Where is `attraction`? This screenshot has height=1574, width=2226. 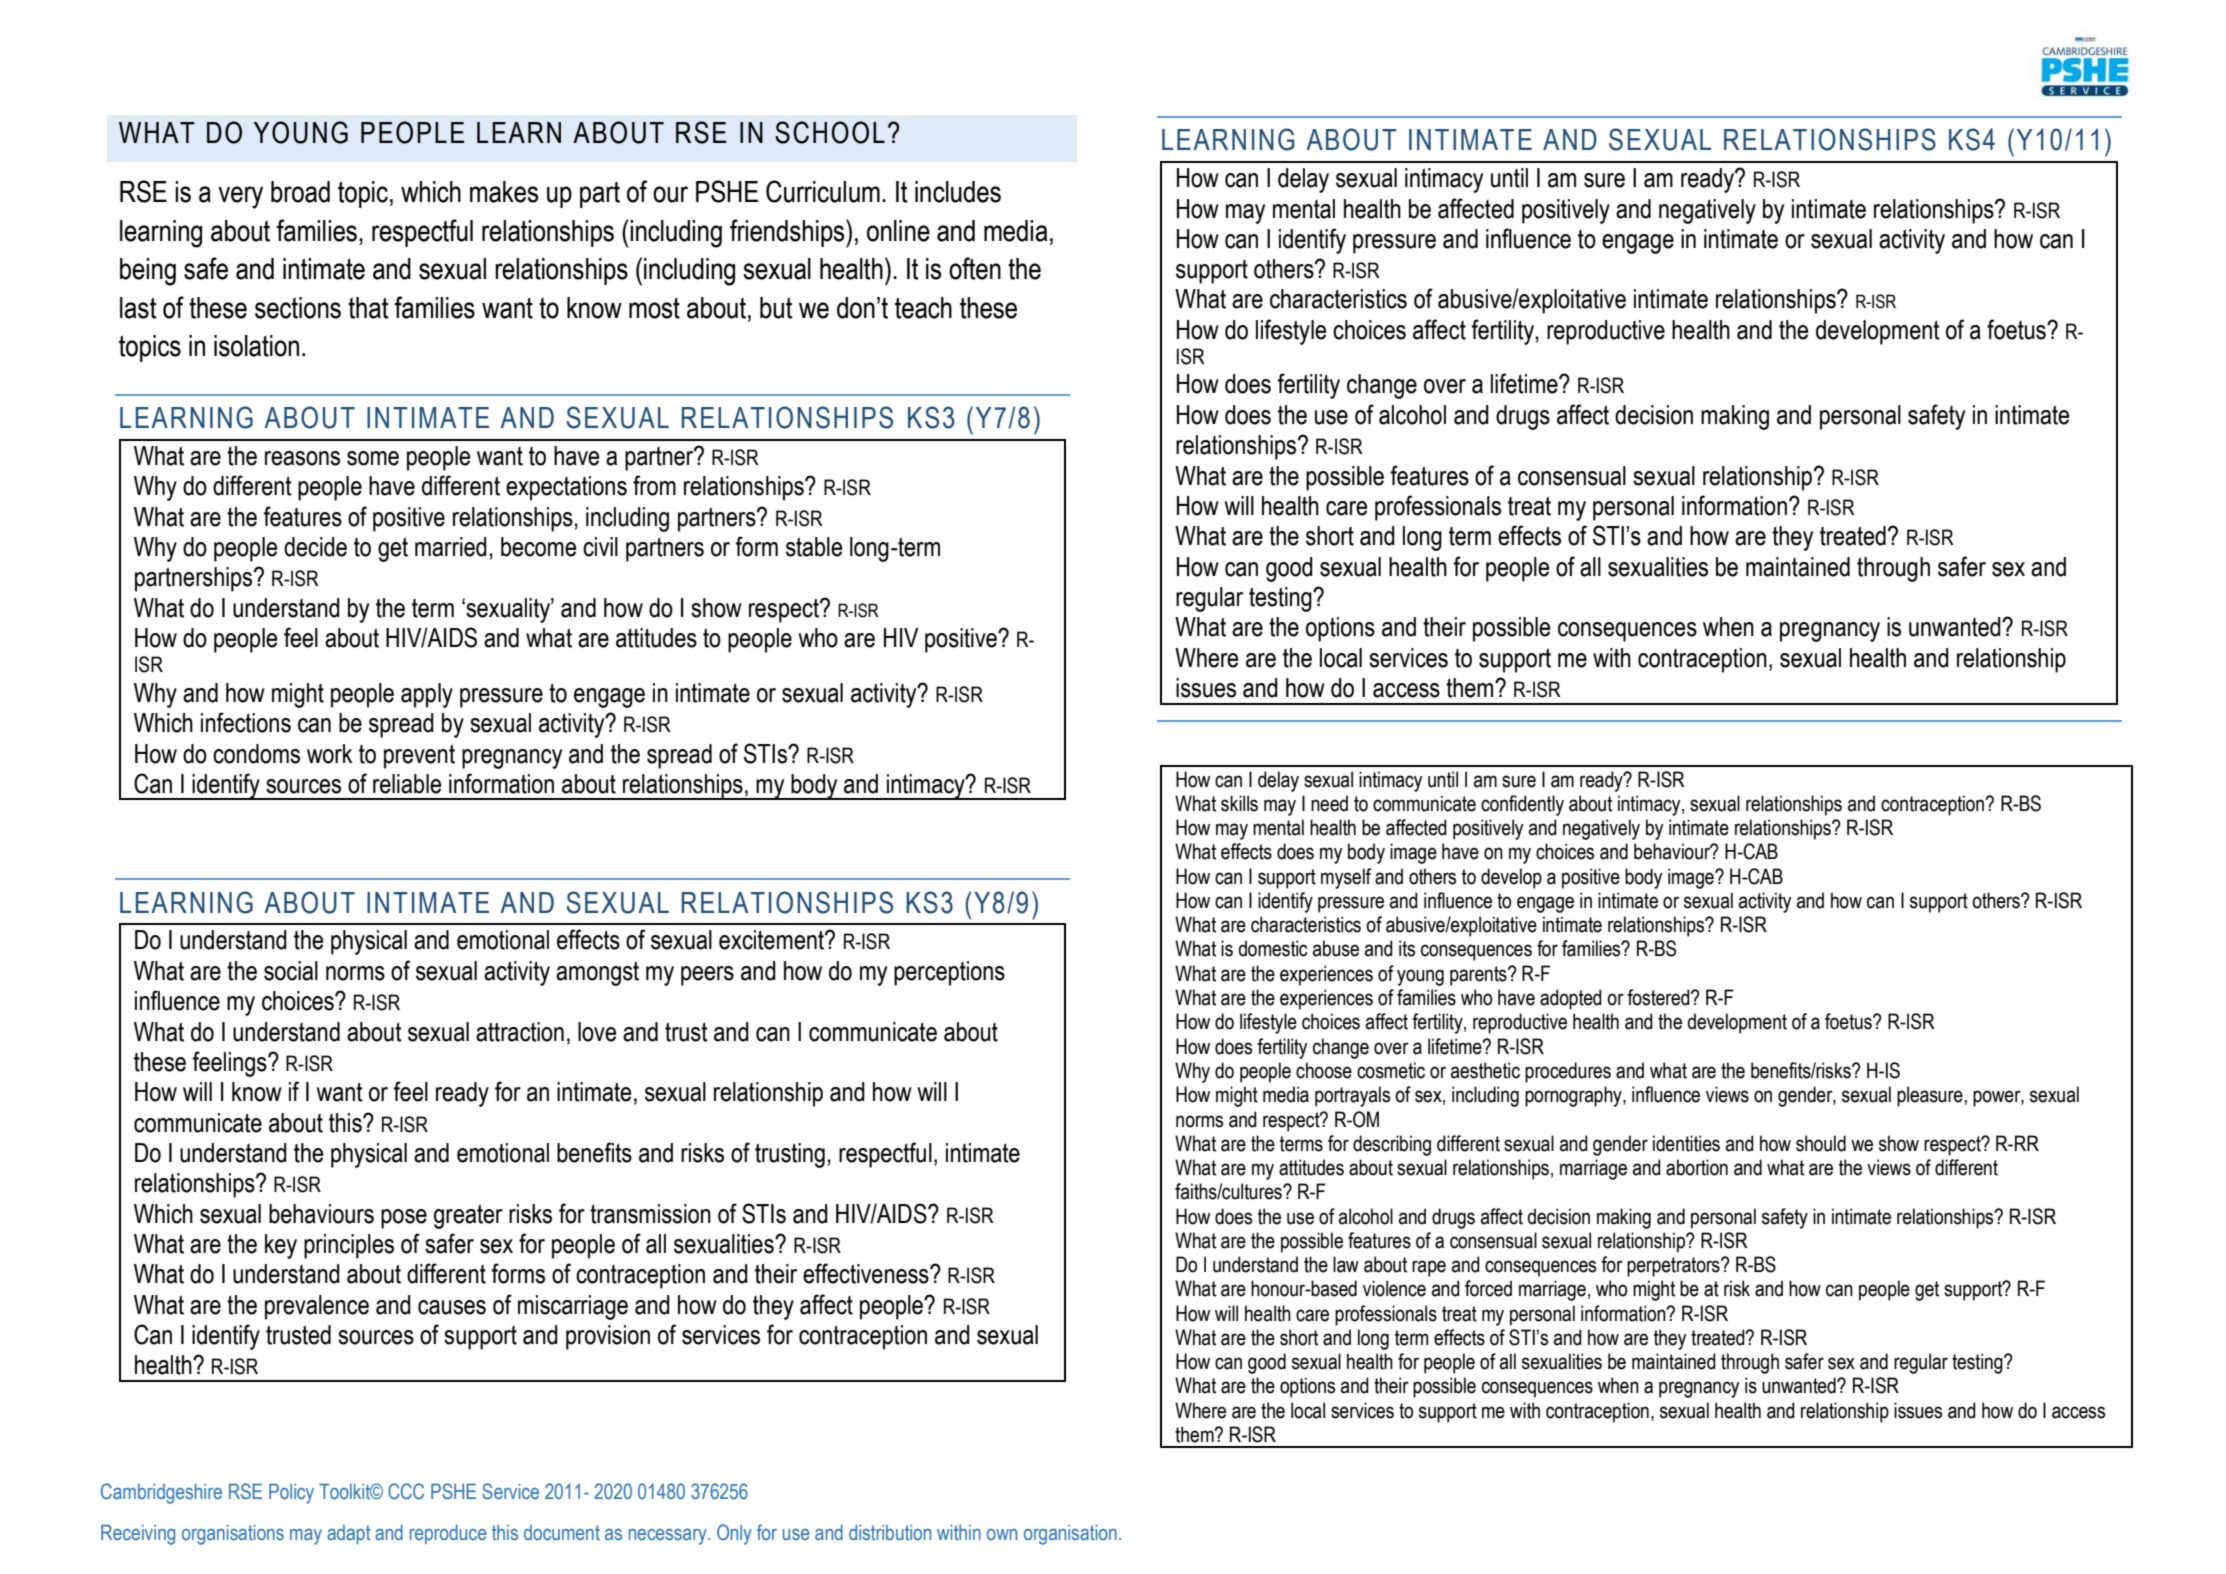 attraction is located at coordinates (520, 1032).
